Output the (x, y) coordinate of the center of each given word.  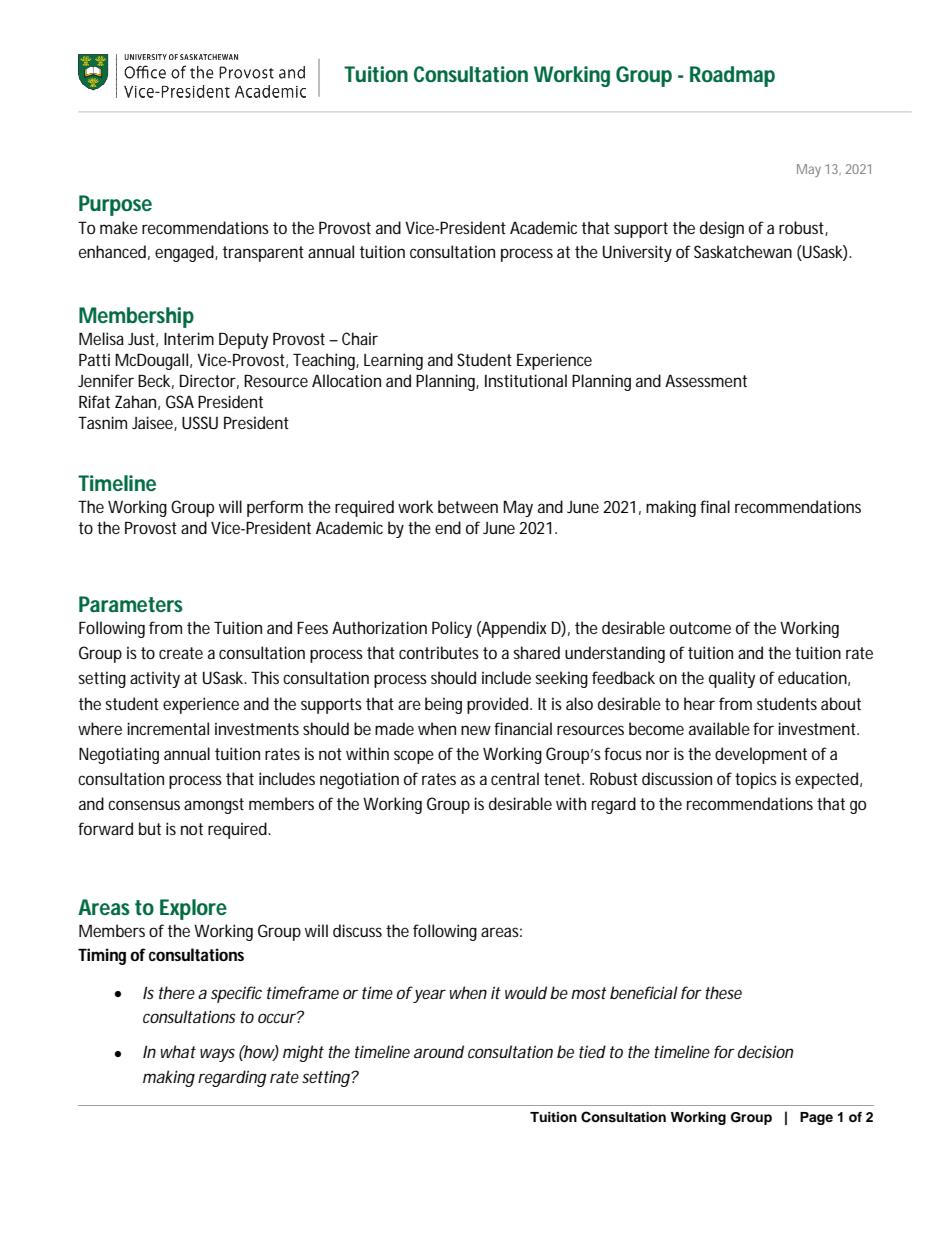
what (178, 1051)
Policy (452, 629)
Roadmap (732, 76)
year (429, 995)
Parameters (131, 604)
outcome (700, 628)
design (722, 229)
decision (765, 1051)
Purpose (115, 205)
